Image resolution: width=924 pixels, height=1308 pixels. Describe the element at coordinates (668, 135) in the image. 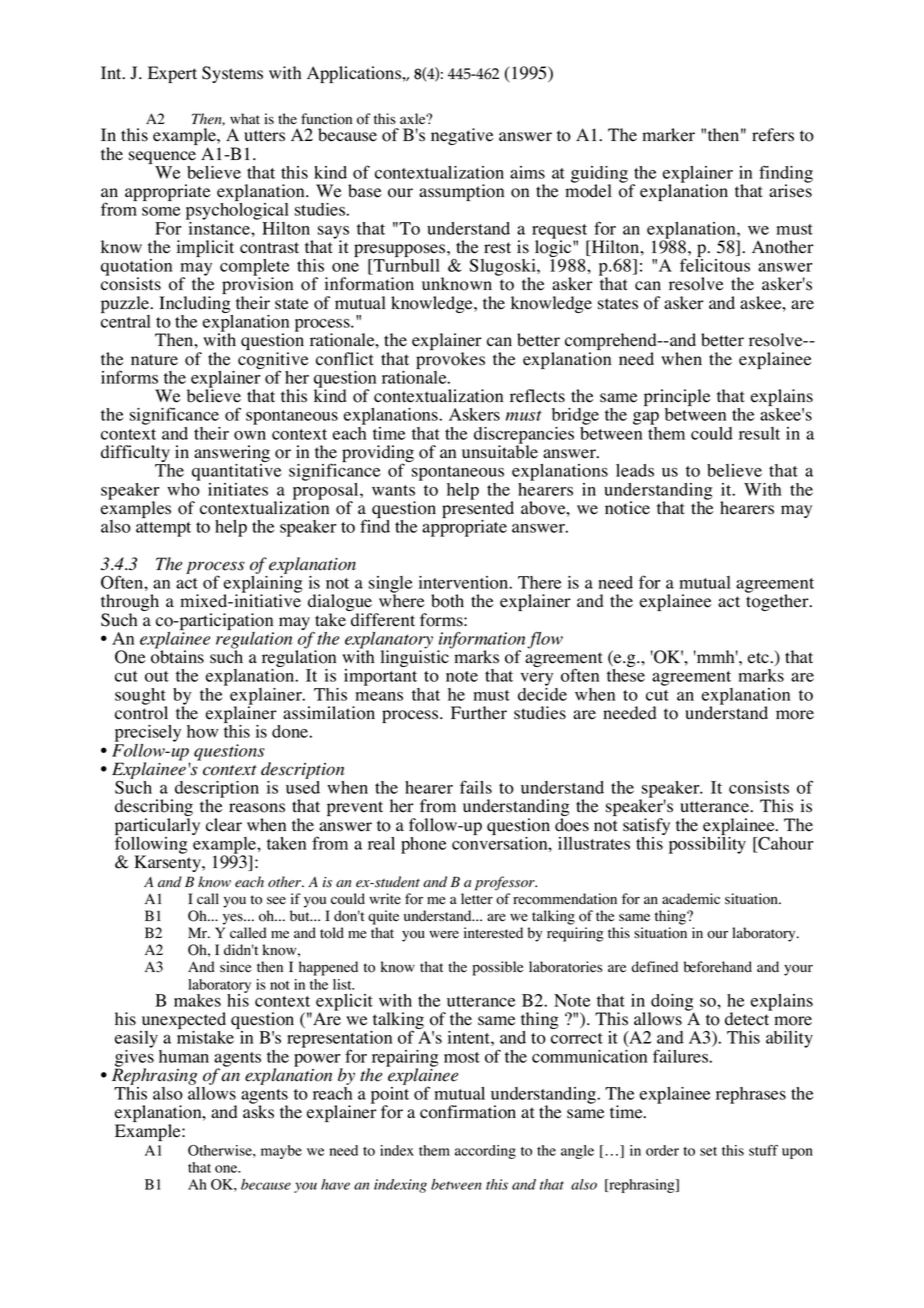

I see `marker` at that location.
